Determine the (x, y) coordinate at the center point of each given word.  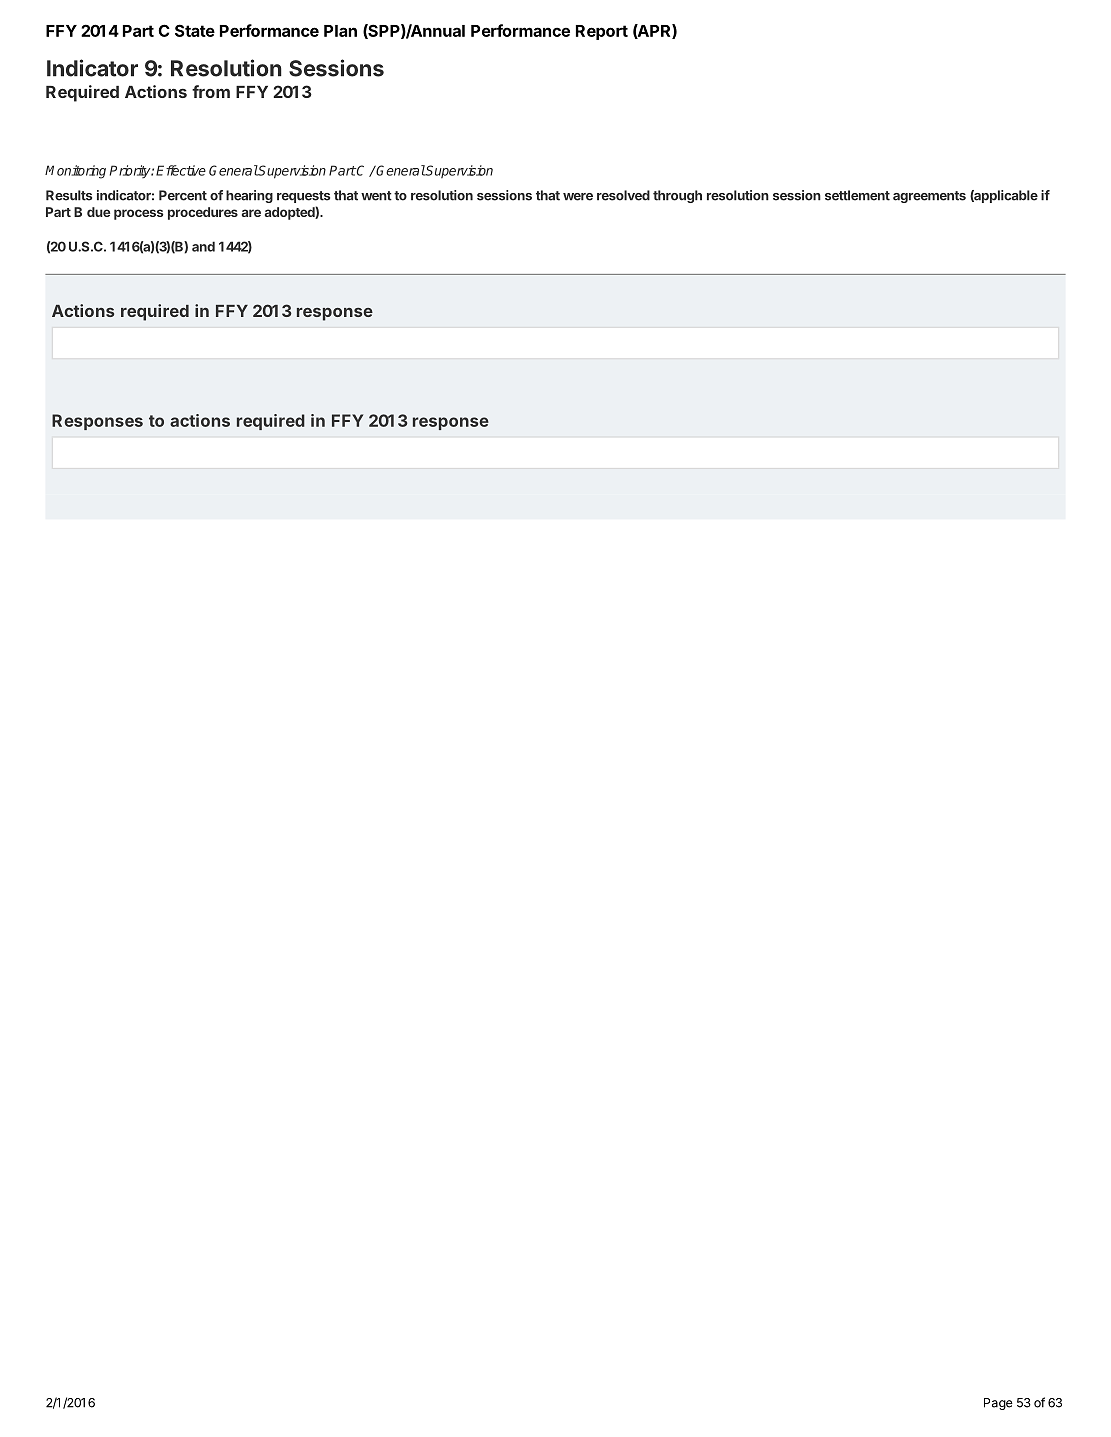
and (203, 246)
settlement (857, 195)
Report (602, 32)
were (578, 197)
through (677, 196)
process (138, 214)
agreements (929, 197)
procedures (203, 213)
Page (998, 1404)
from (211, 91)
